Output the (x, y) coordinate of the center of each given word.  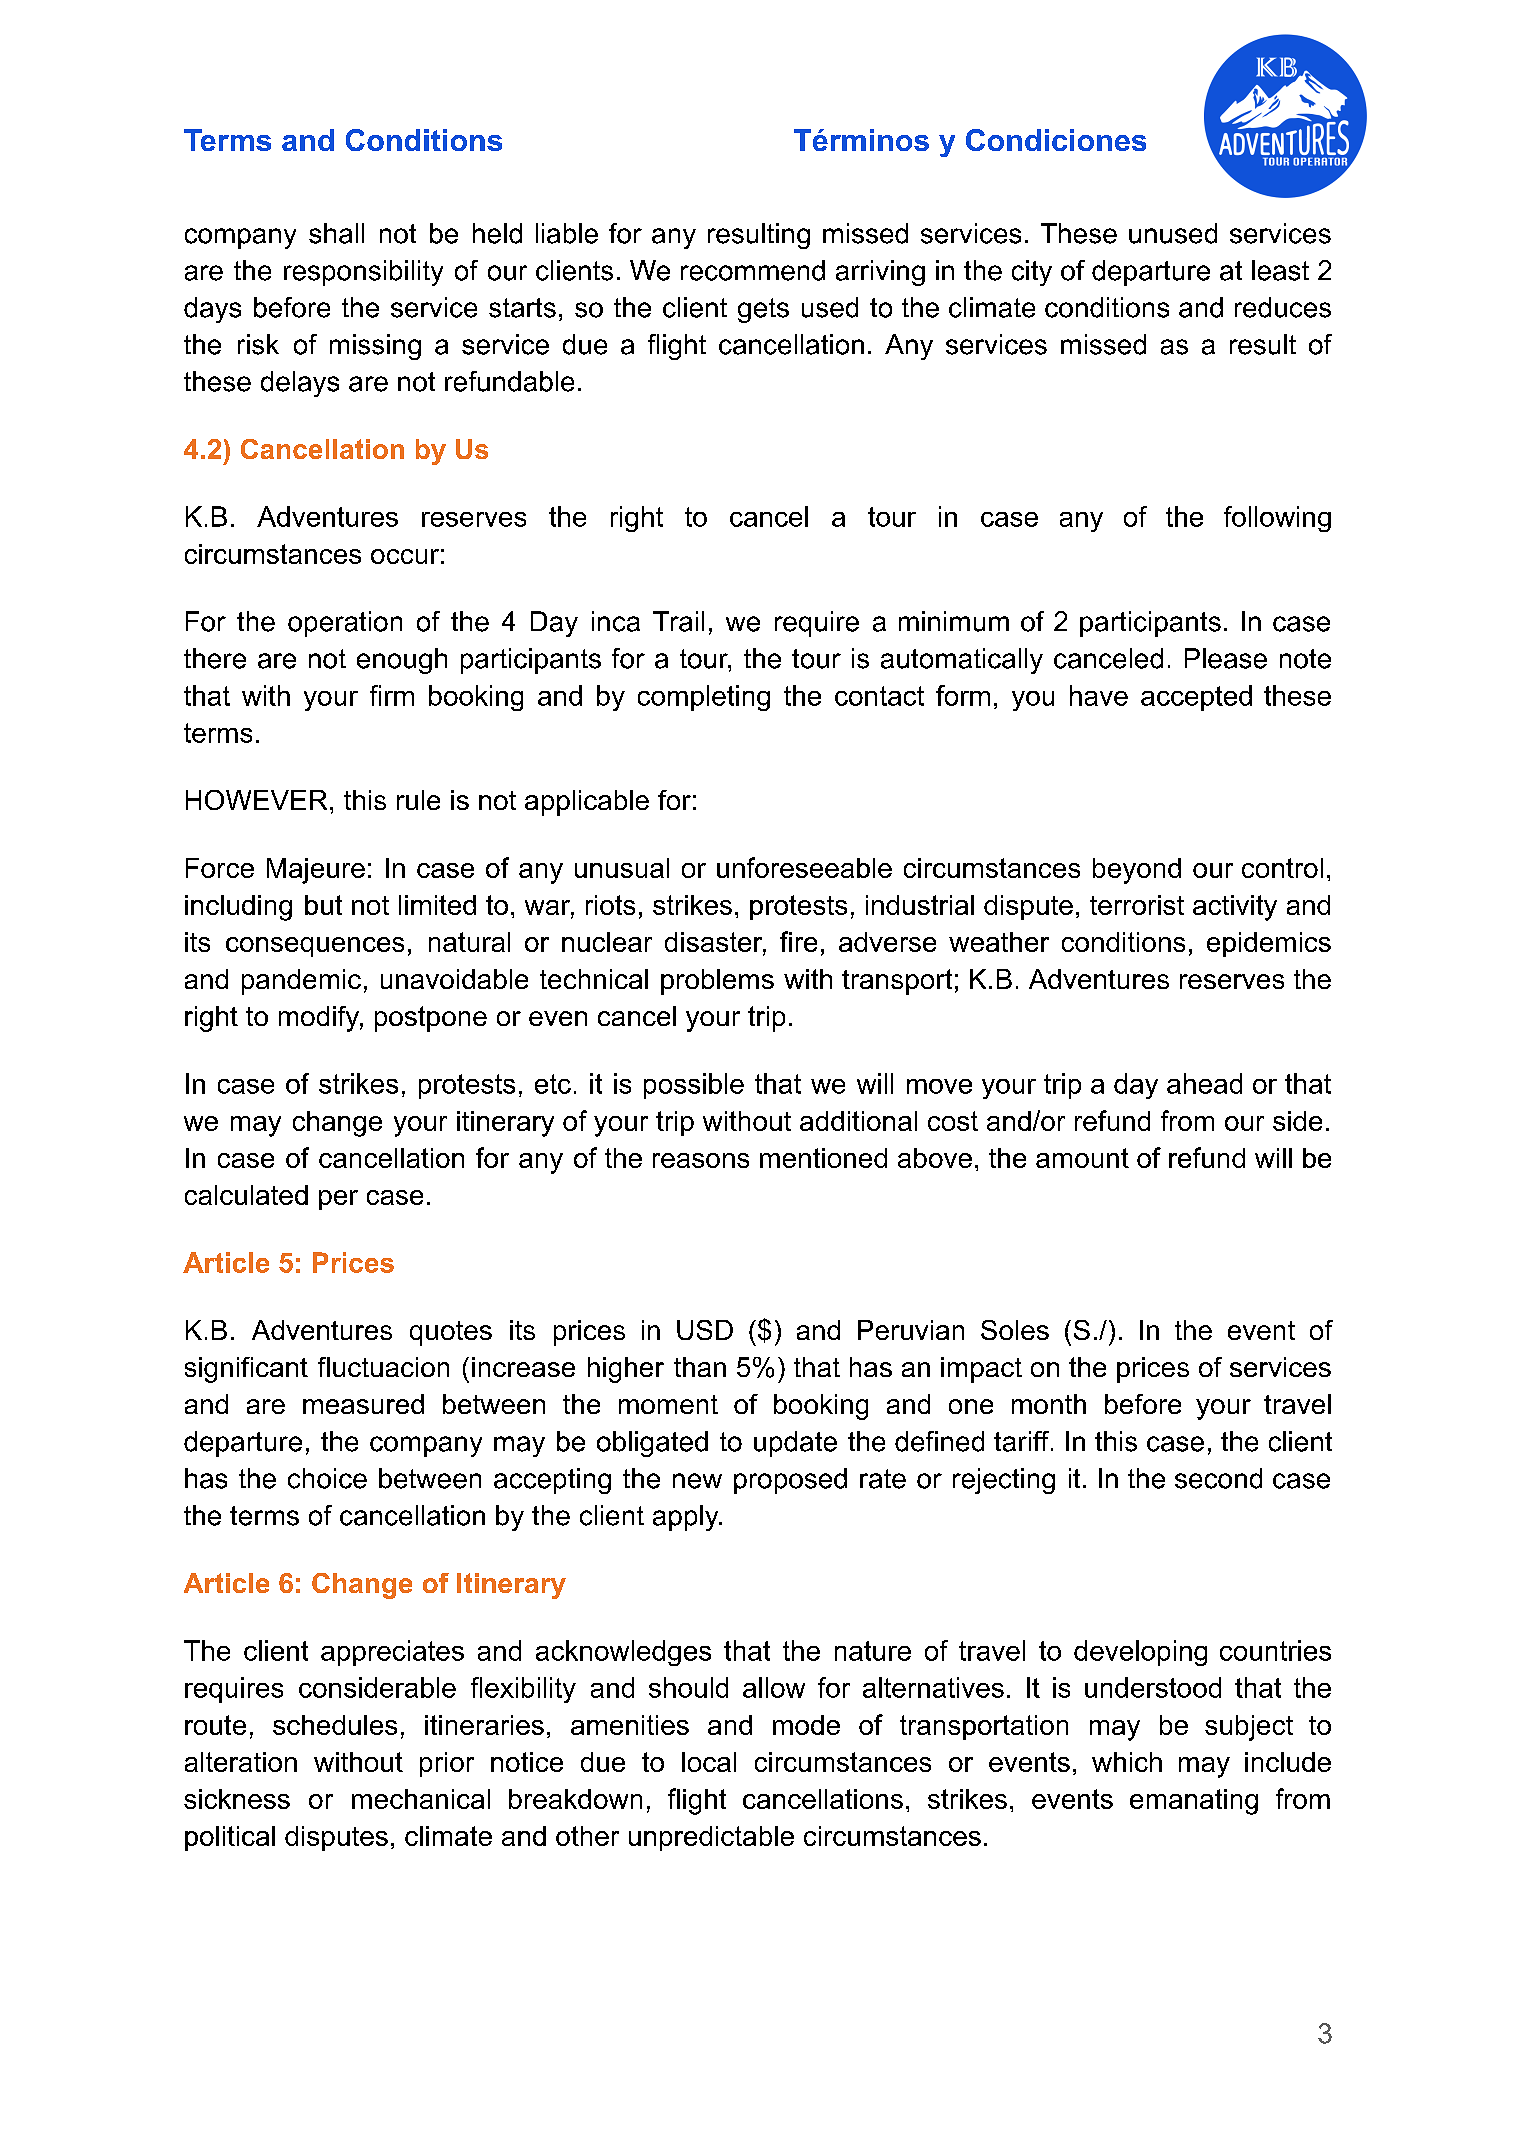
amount (1082, 1158)
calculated (246, 1195)
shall (336, 233)
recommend (753, 270)
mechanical (421, 1799)
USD (705, 1330)
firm (392, 695)
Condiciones (1056, 140)
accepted (1196, 698)
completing (704, 698)
